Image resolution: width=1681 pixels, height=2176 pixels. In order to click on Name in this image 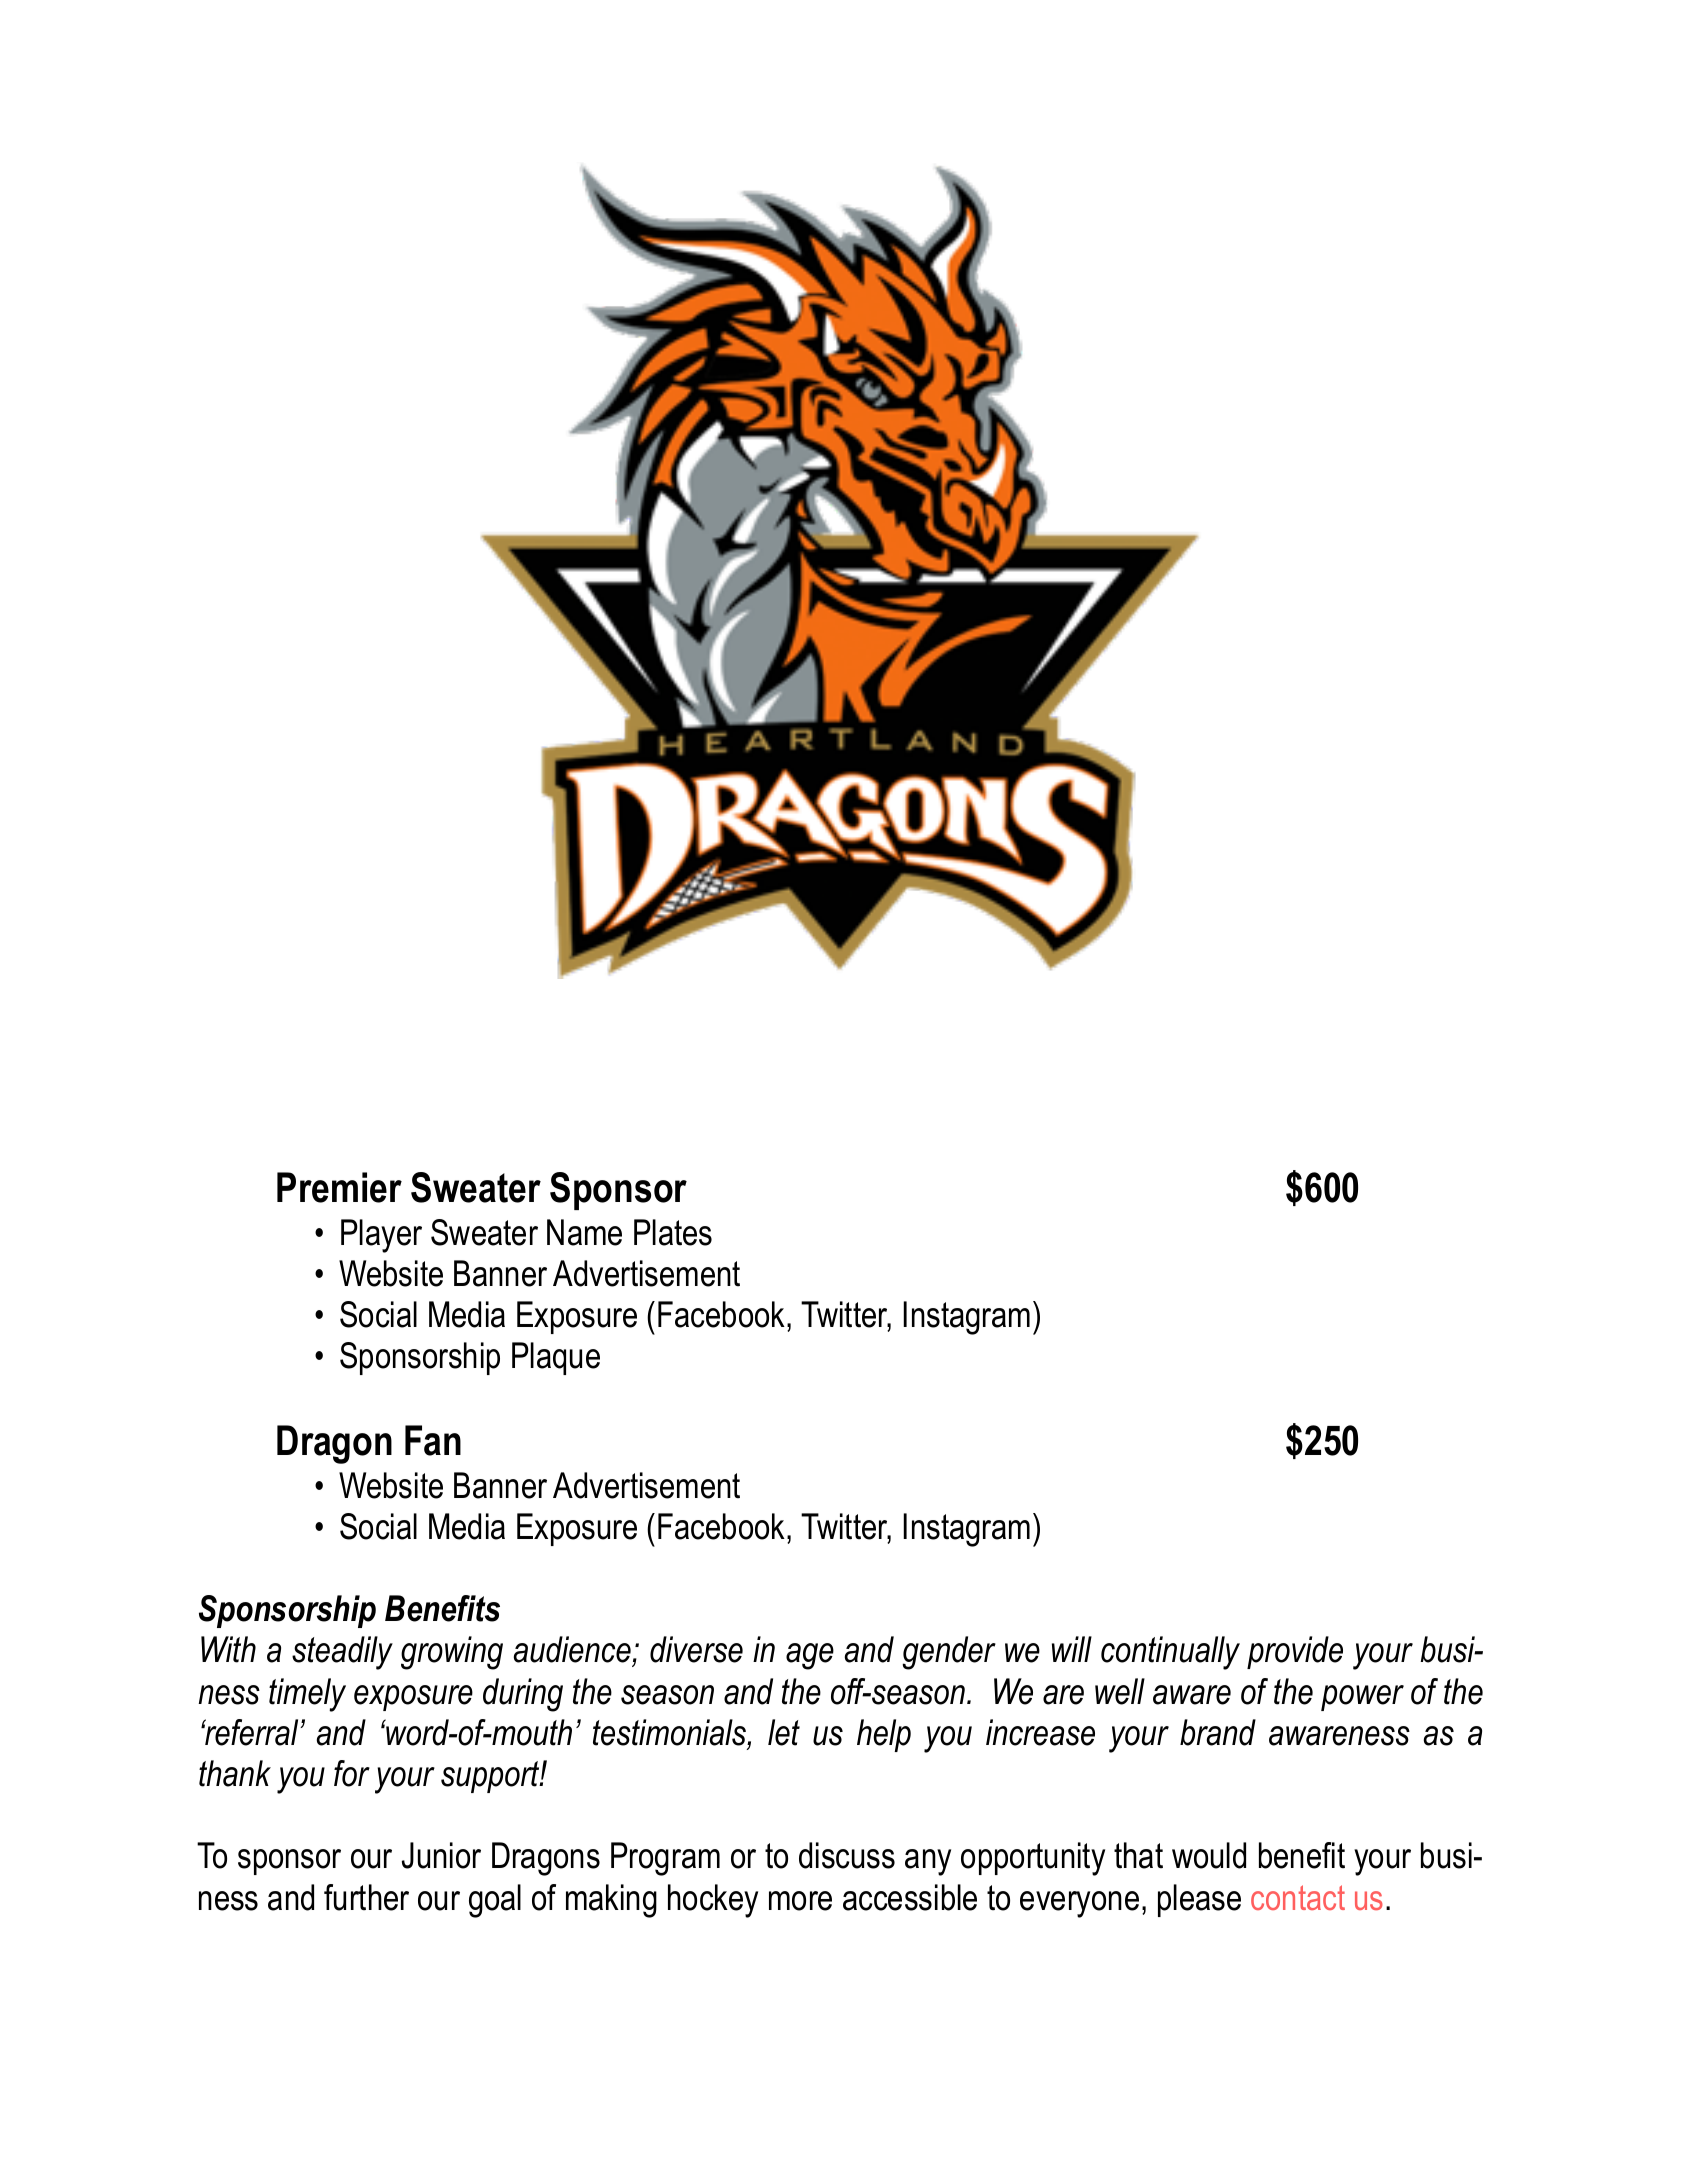, I will do `click(584, 1232)`.
